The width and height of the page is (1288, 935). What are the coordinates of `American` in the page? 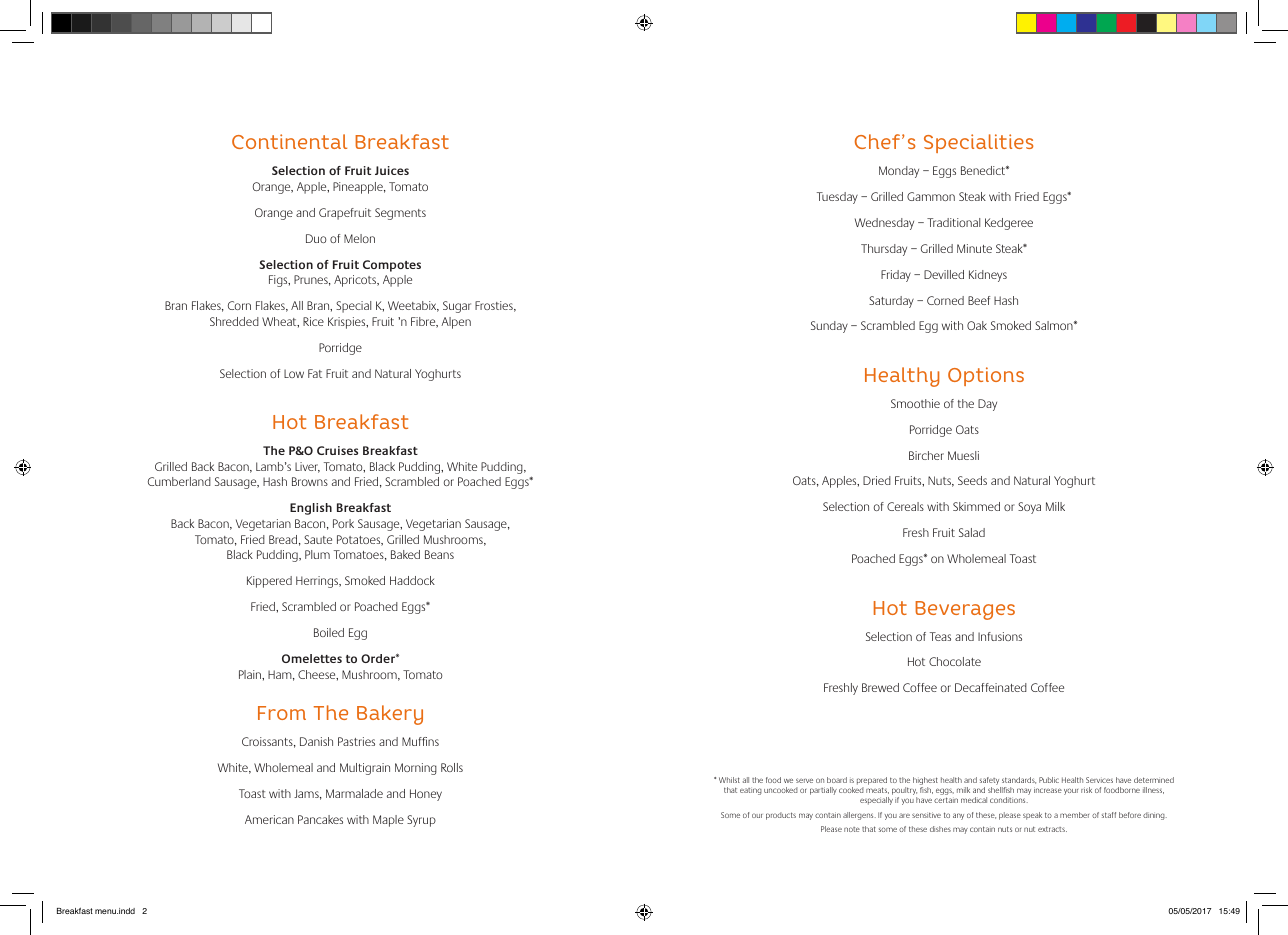 It's located at (269, 819).
